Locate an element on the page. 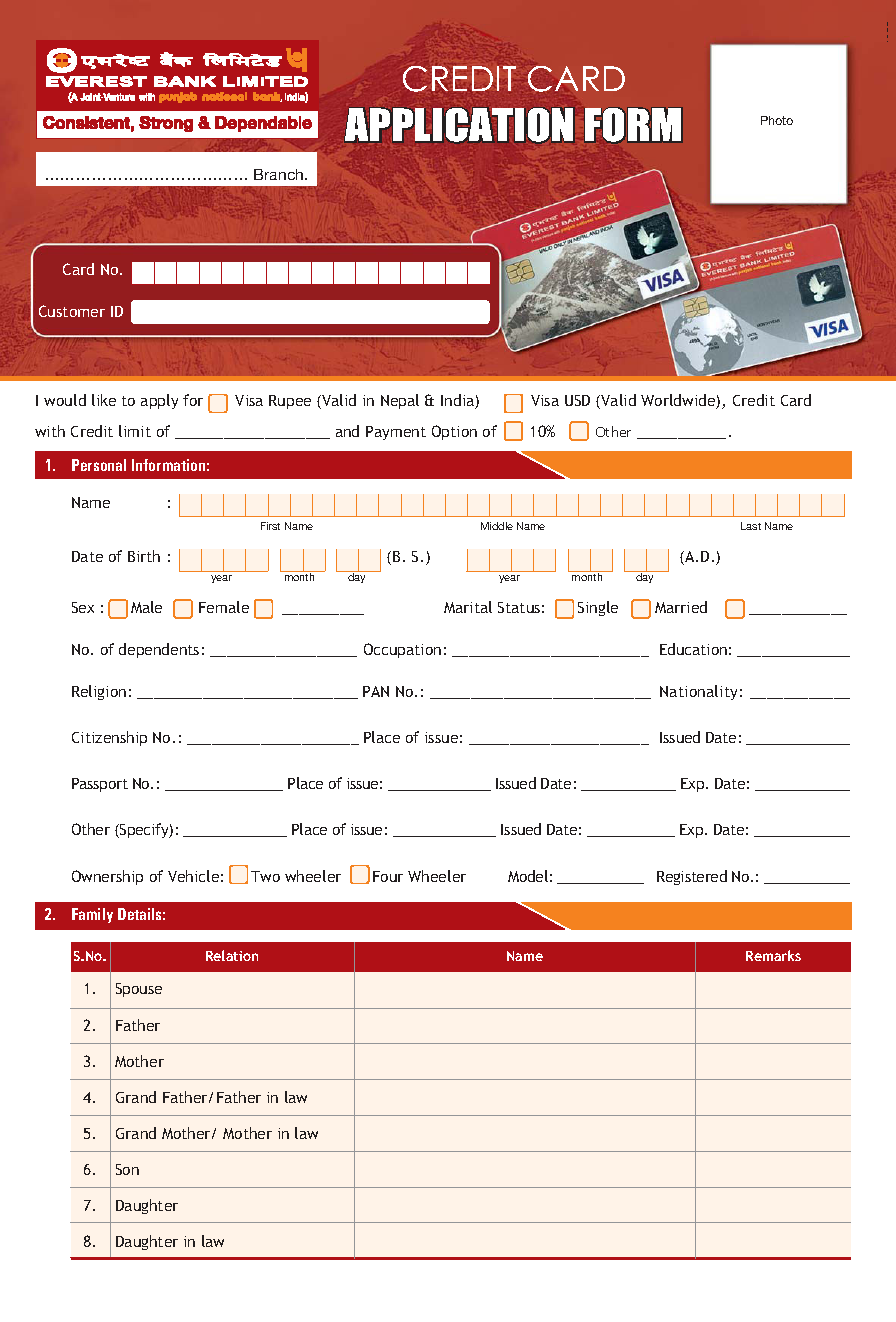 The height and width of the page is (1322, 896). Passport is located at coordinates (100, 785).
